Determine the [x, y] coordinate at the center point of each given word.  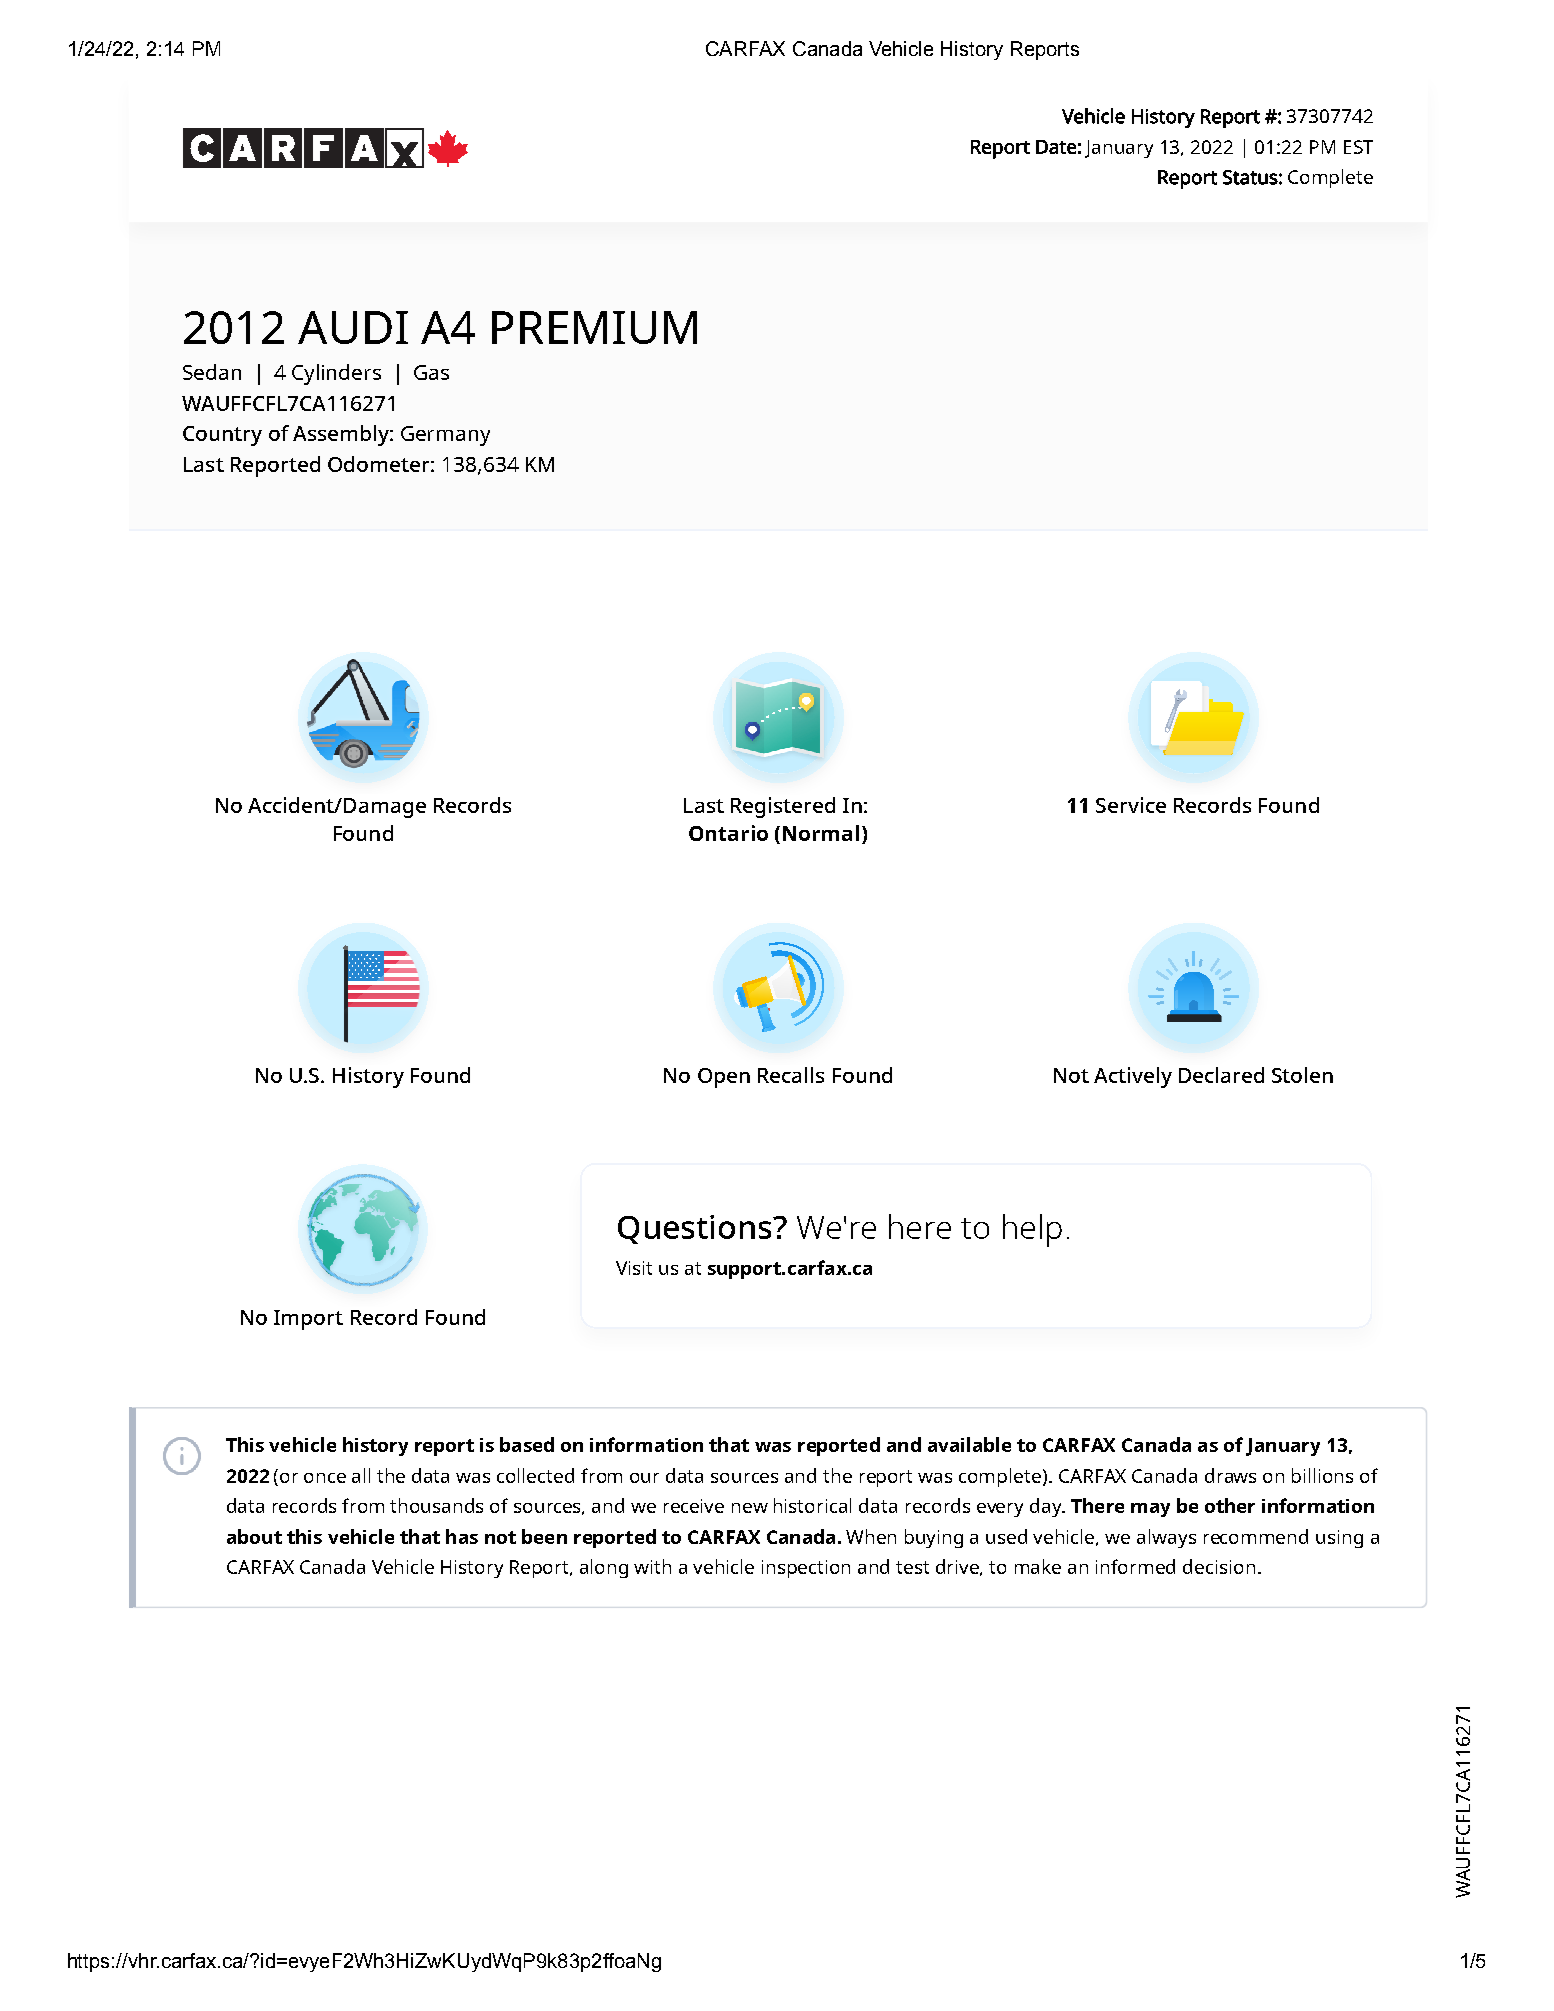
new [750, 1508]
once [325, 1478]
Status [1250, 177]
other [1230, 1505]
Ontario [728, 833]
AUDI [353, 327]
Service [1131, 805]
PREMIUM [594, 327]
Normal [821, 833]
